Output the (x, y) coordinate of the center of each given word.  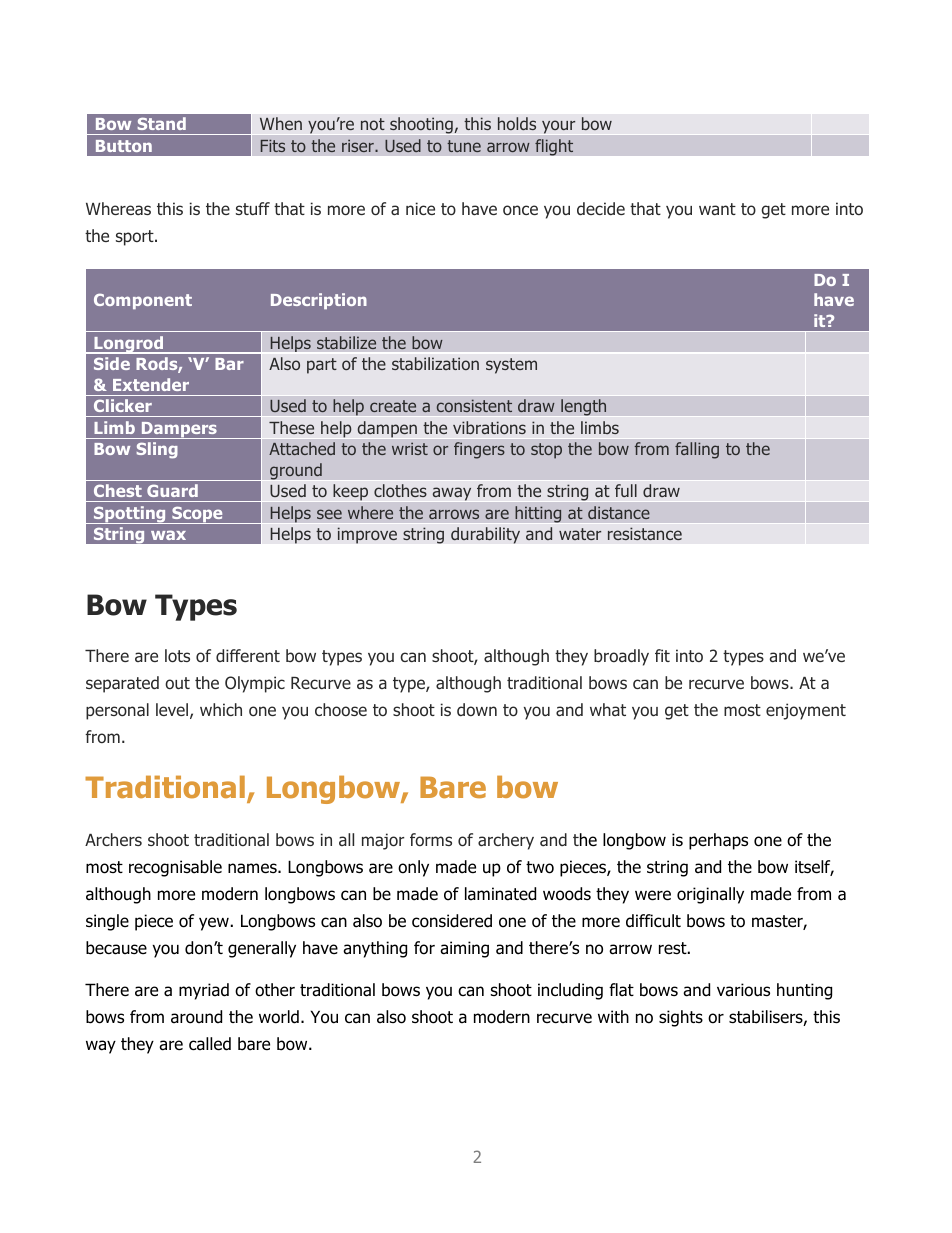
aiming (464, 949)
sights (681, 1018)
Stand (162, 123)
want (717, 209)
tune (464, 146)
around (196, 1017)
